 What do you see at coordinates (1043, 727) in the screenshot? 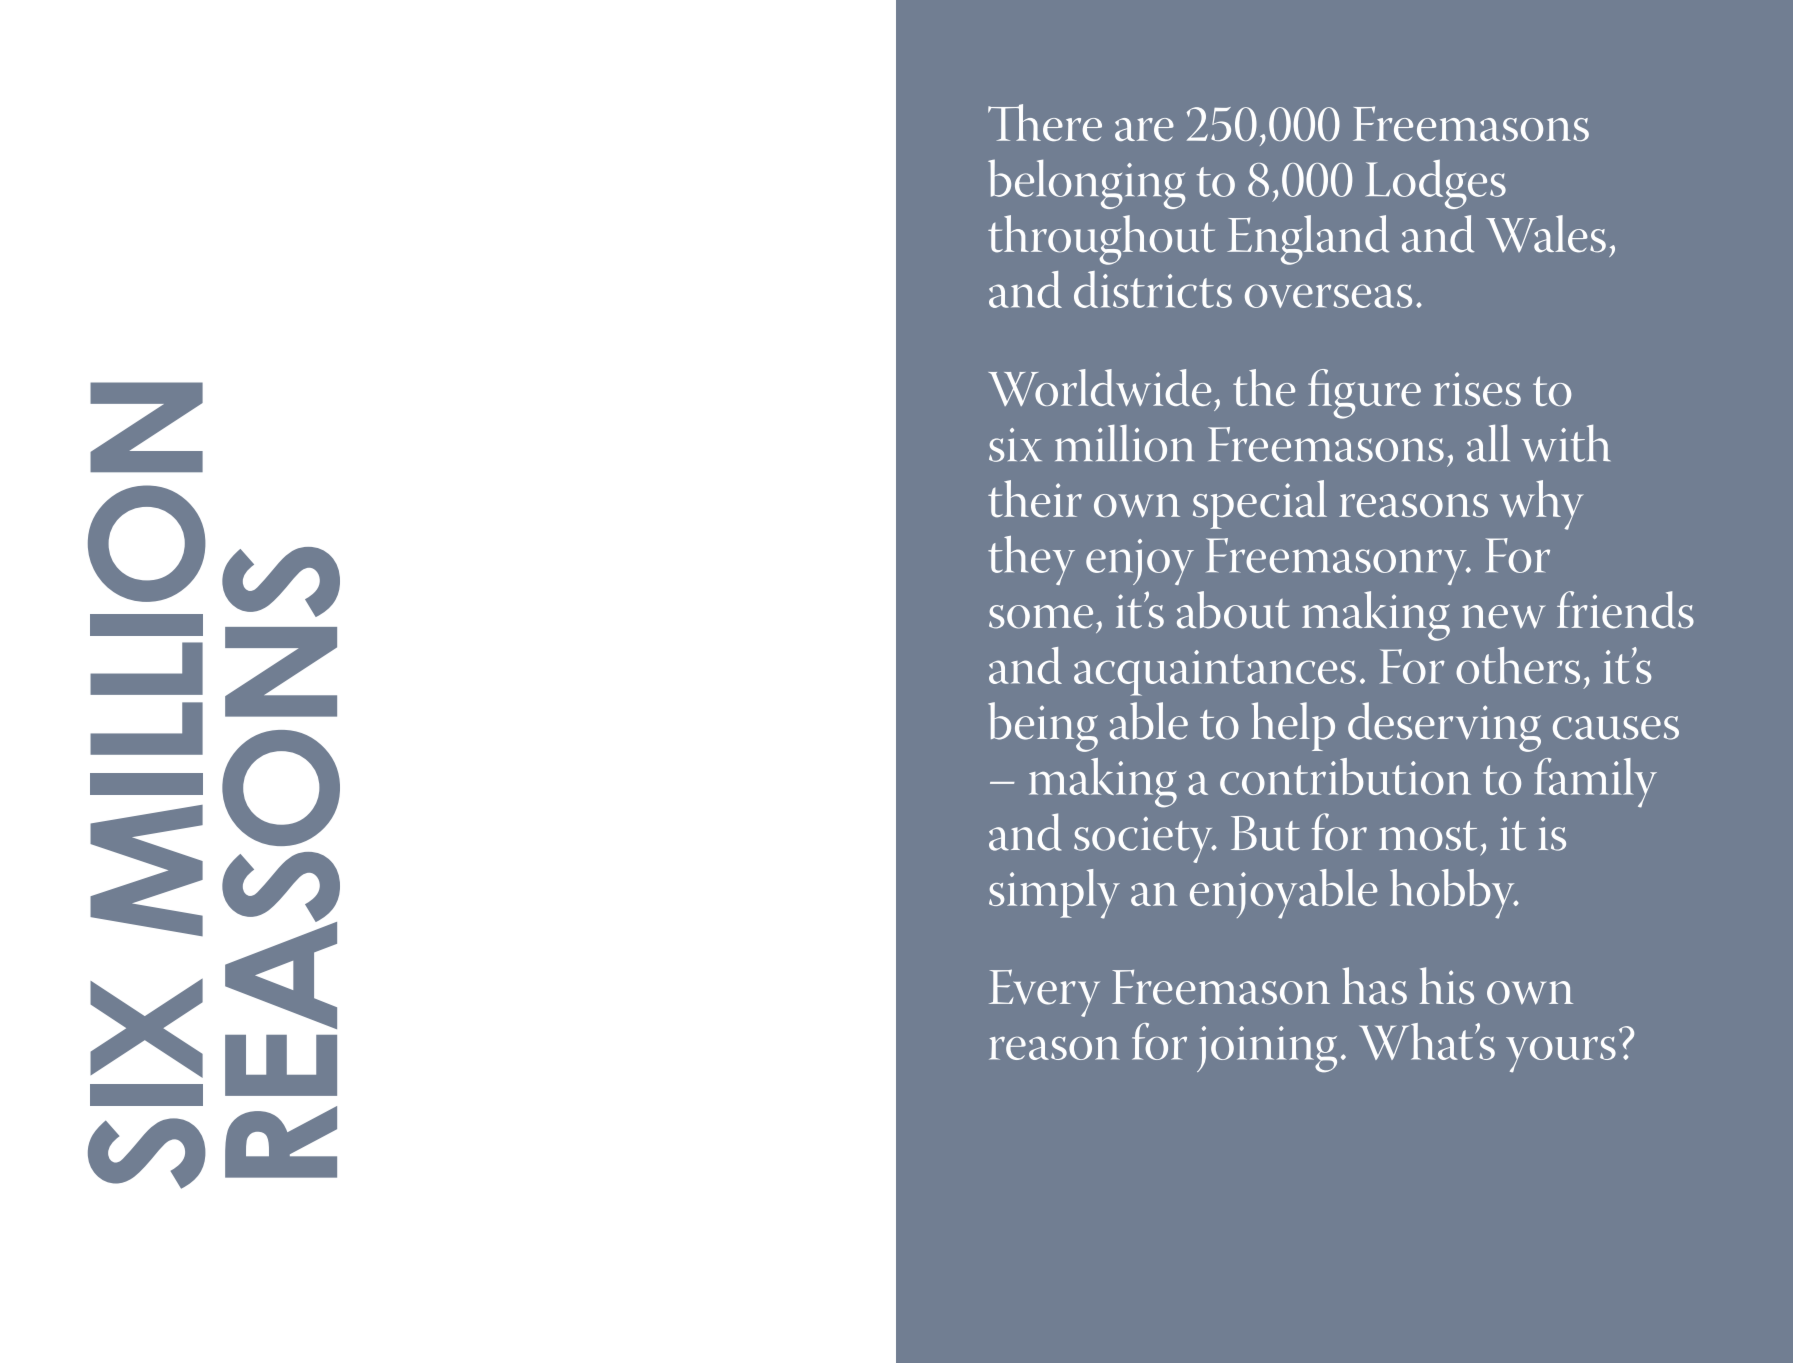
I see `being` at bounding box center [1043, 727].
